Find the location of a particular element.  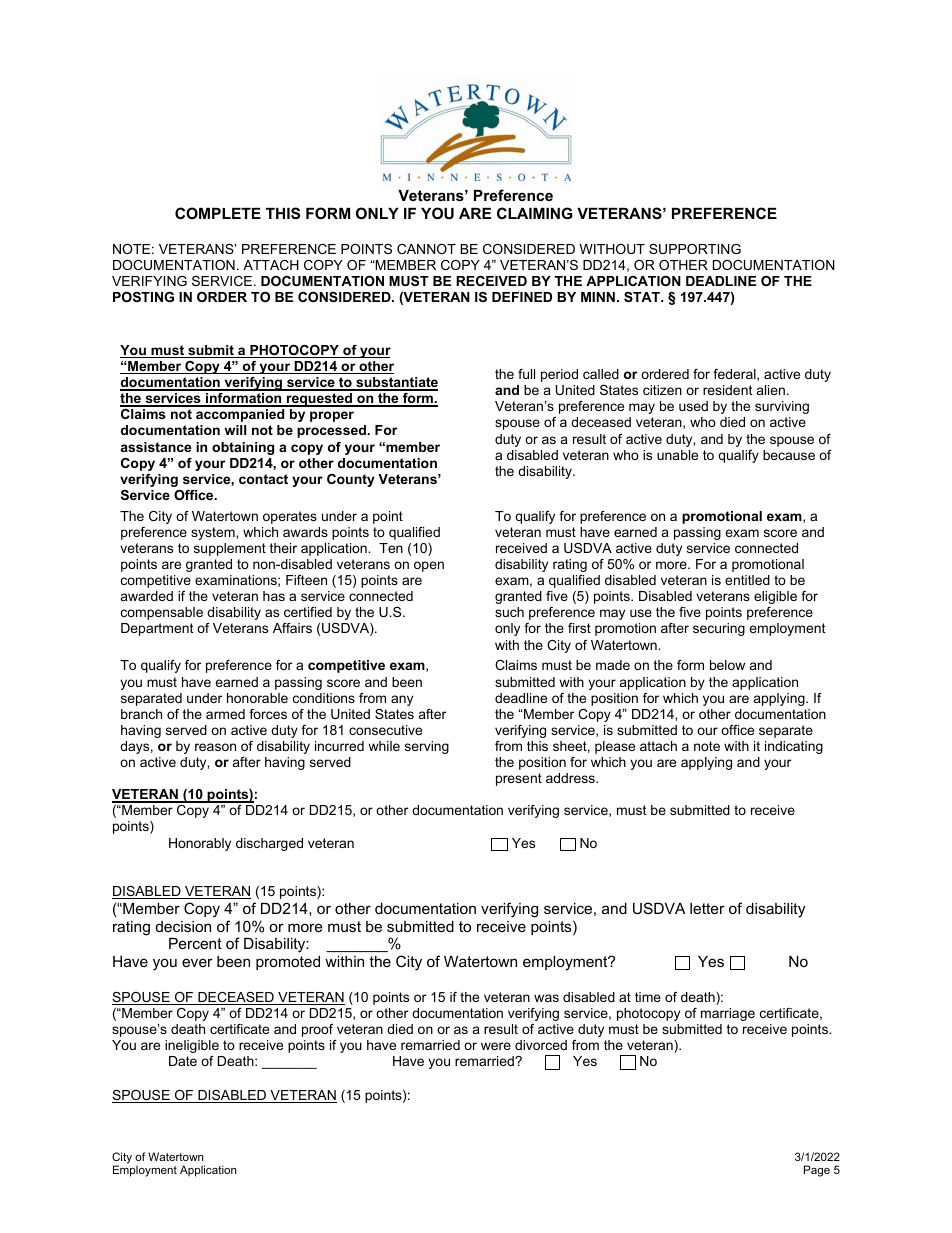

Page is located at coordinates (817, 1171).
